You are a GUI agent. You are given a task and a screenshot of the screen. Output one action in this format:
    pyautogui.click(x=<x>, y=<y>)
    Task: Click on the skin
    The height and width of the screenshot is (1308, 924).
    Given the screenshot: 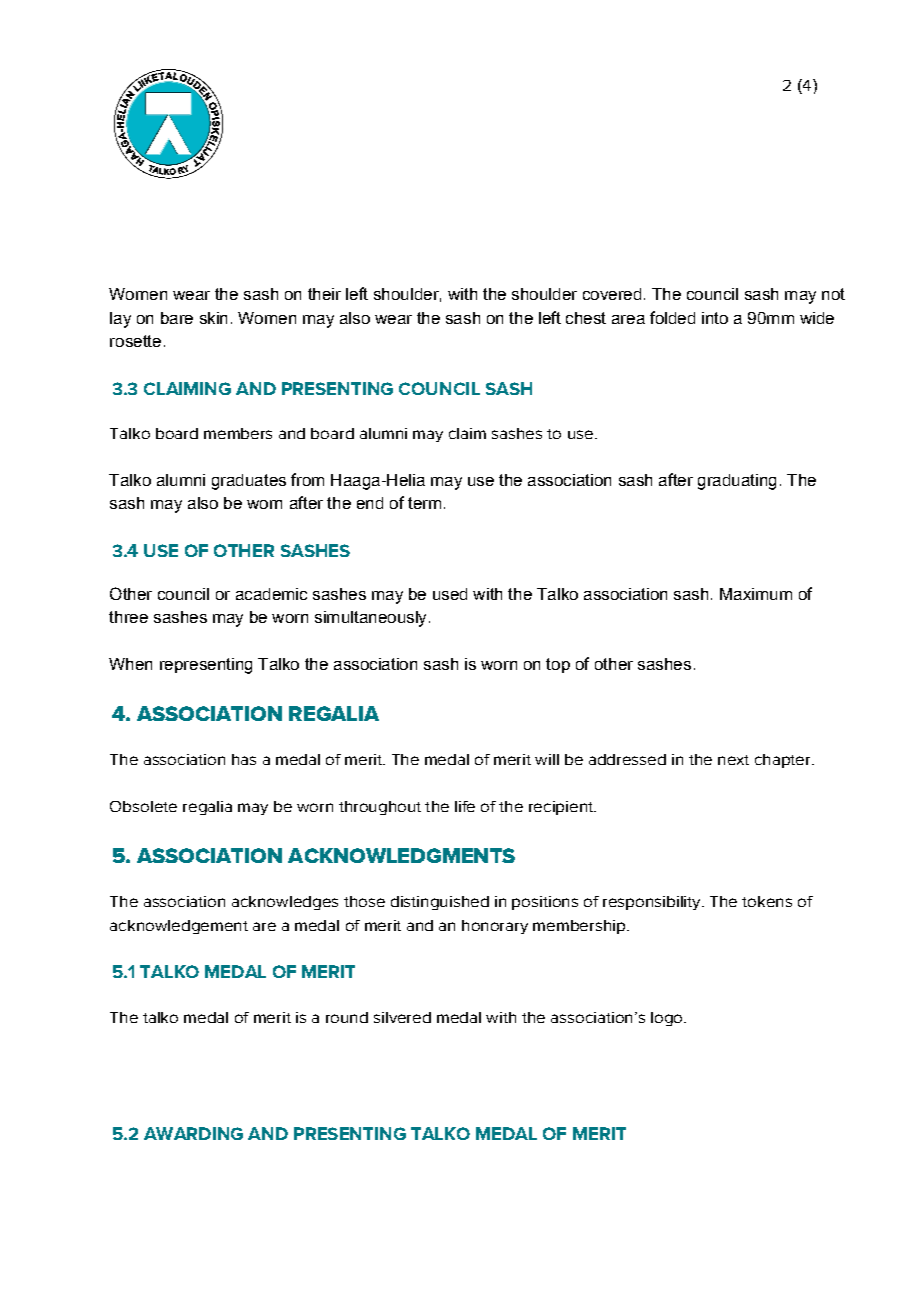 What is the action you would take?
    pyautogui.click(x=213, y=318)
